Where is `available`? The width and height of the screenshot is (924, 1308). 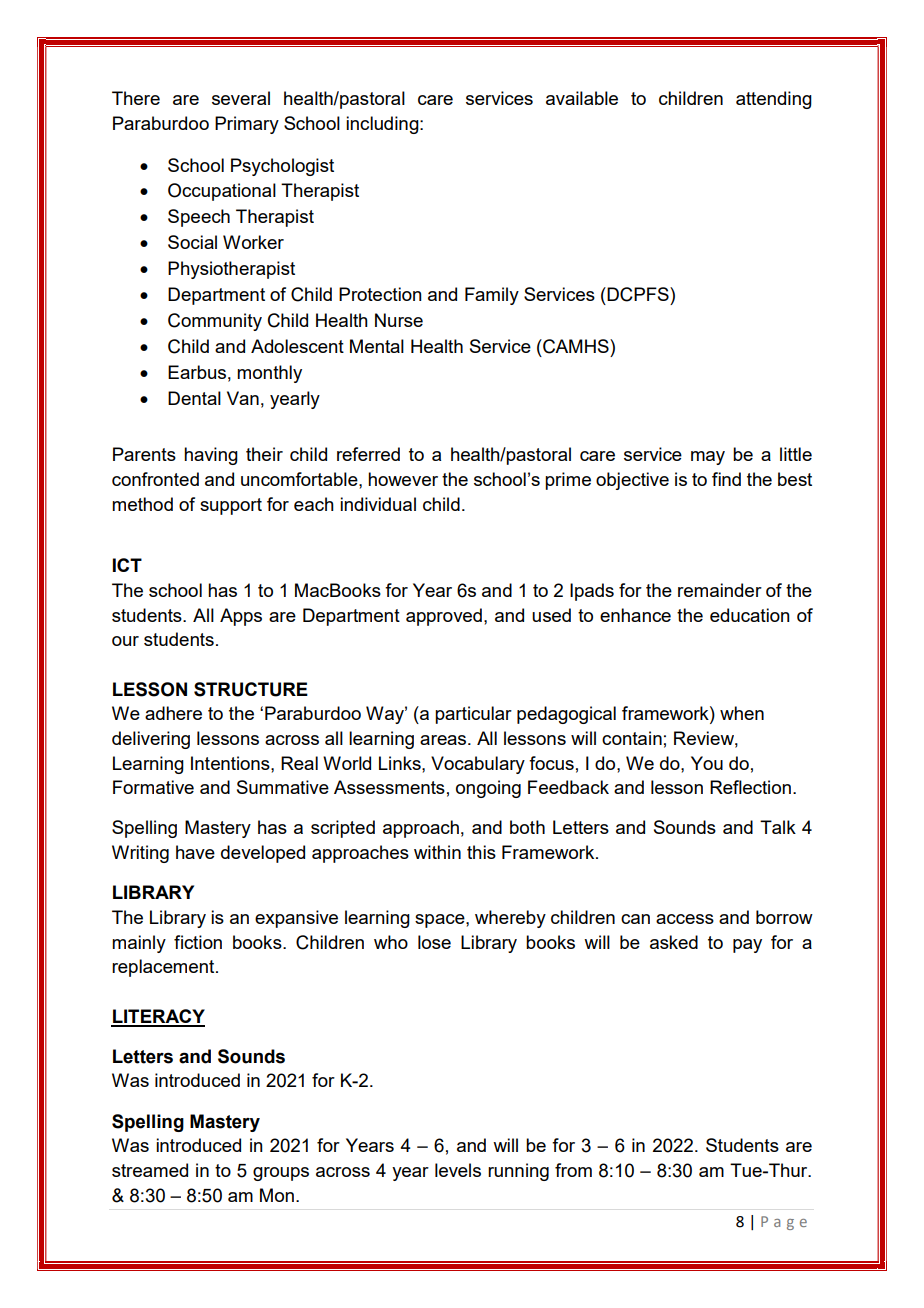 available is located at coordinates (582, 98).
